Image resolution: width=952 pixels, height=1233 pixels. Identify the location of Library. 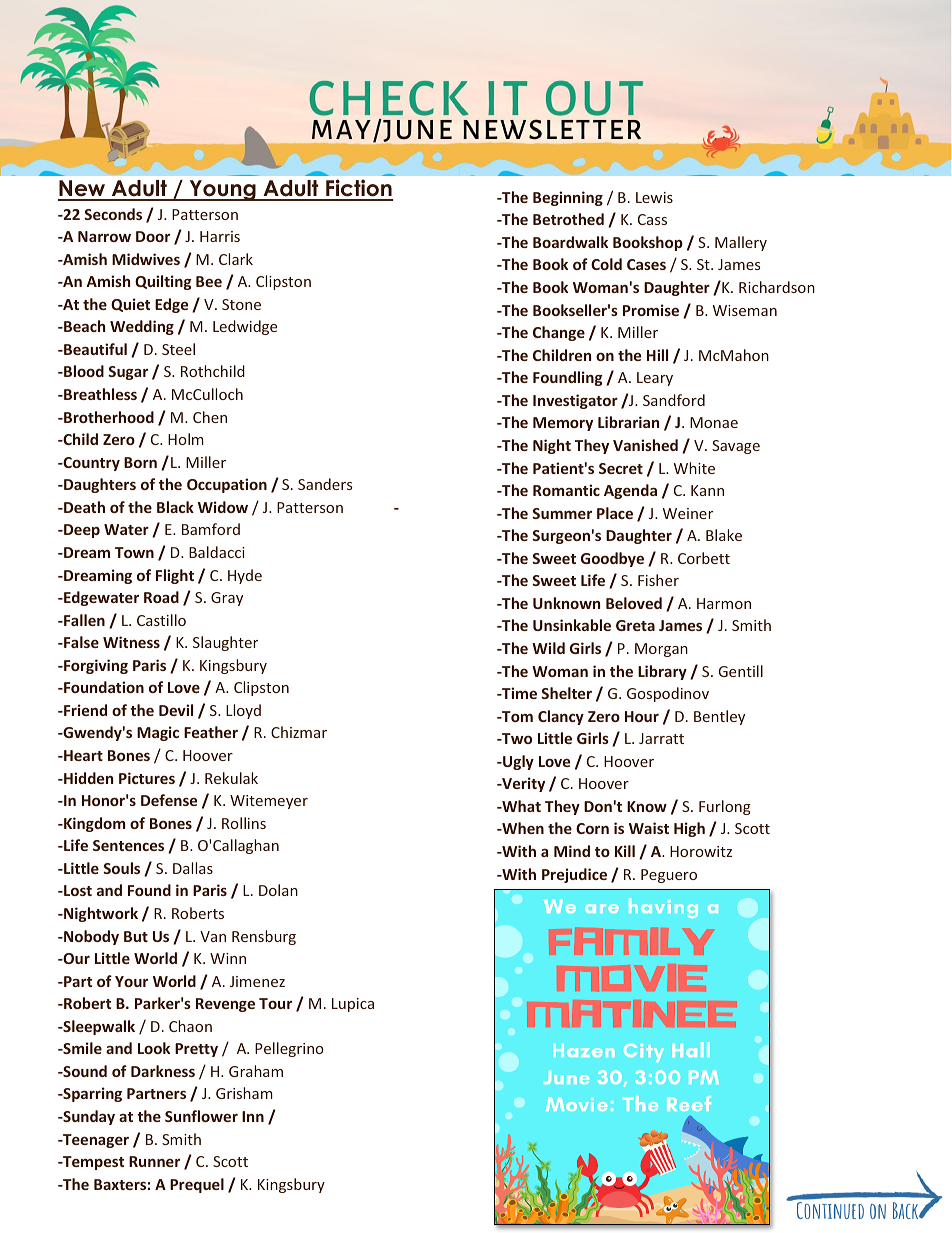
(662, 672).
